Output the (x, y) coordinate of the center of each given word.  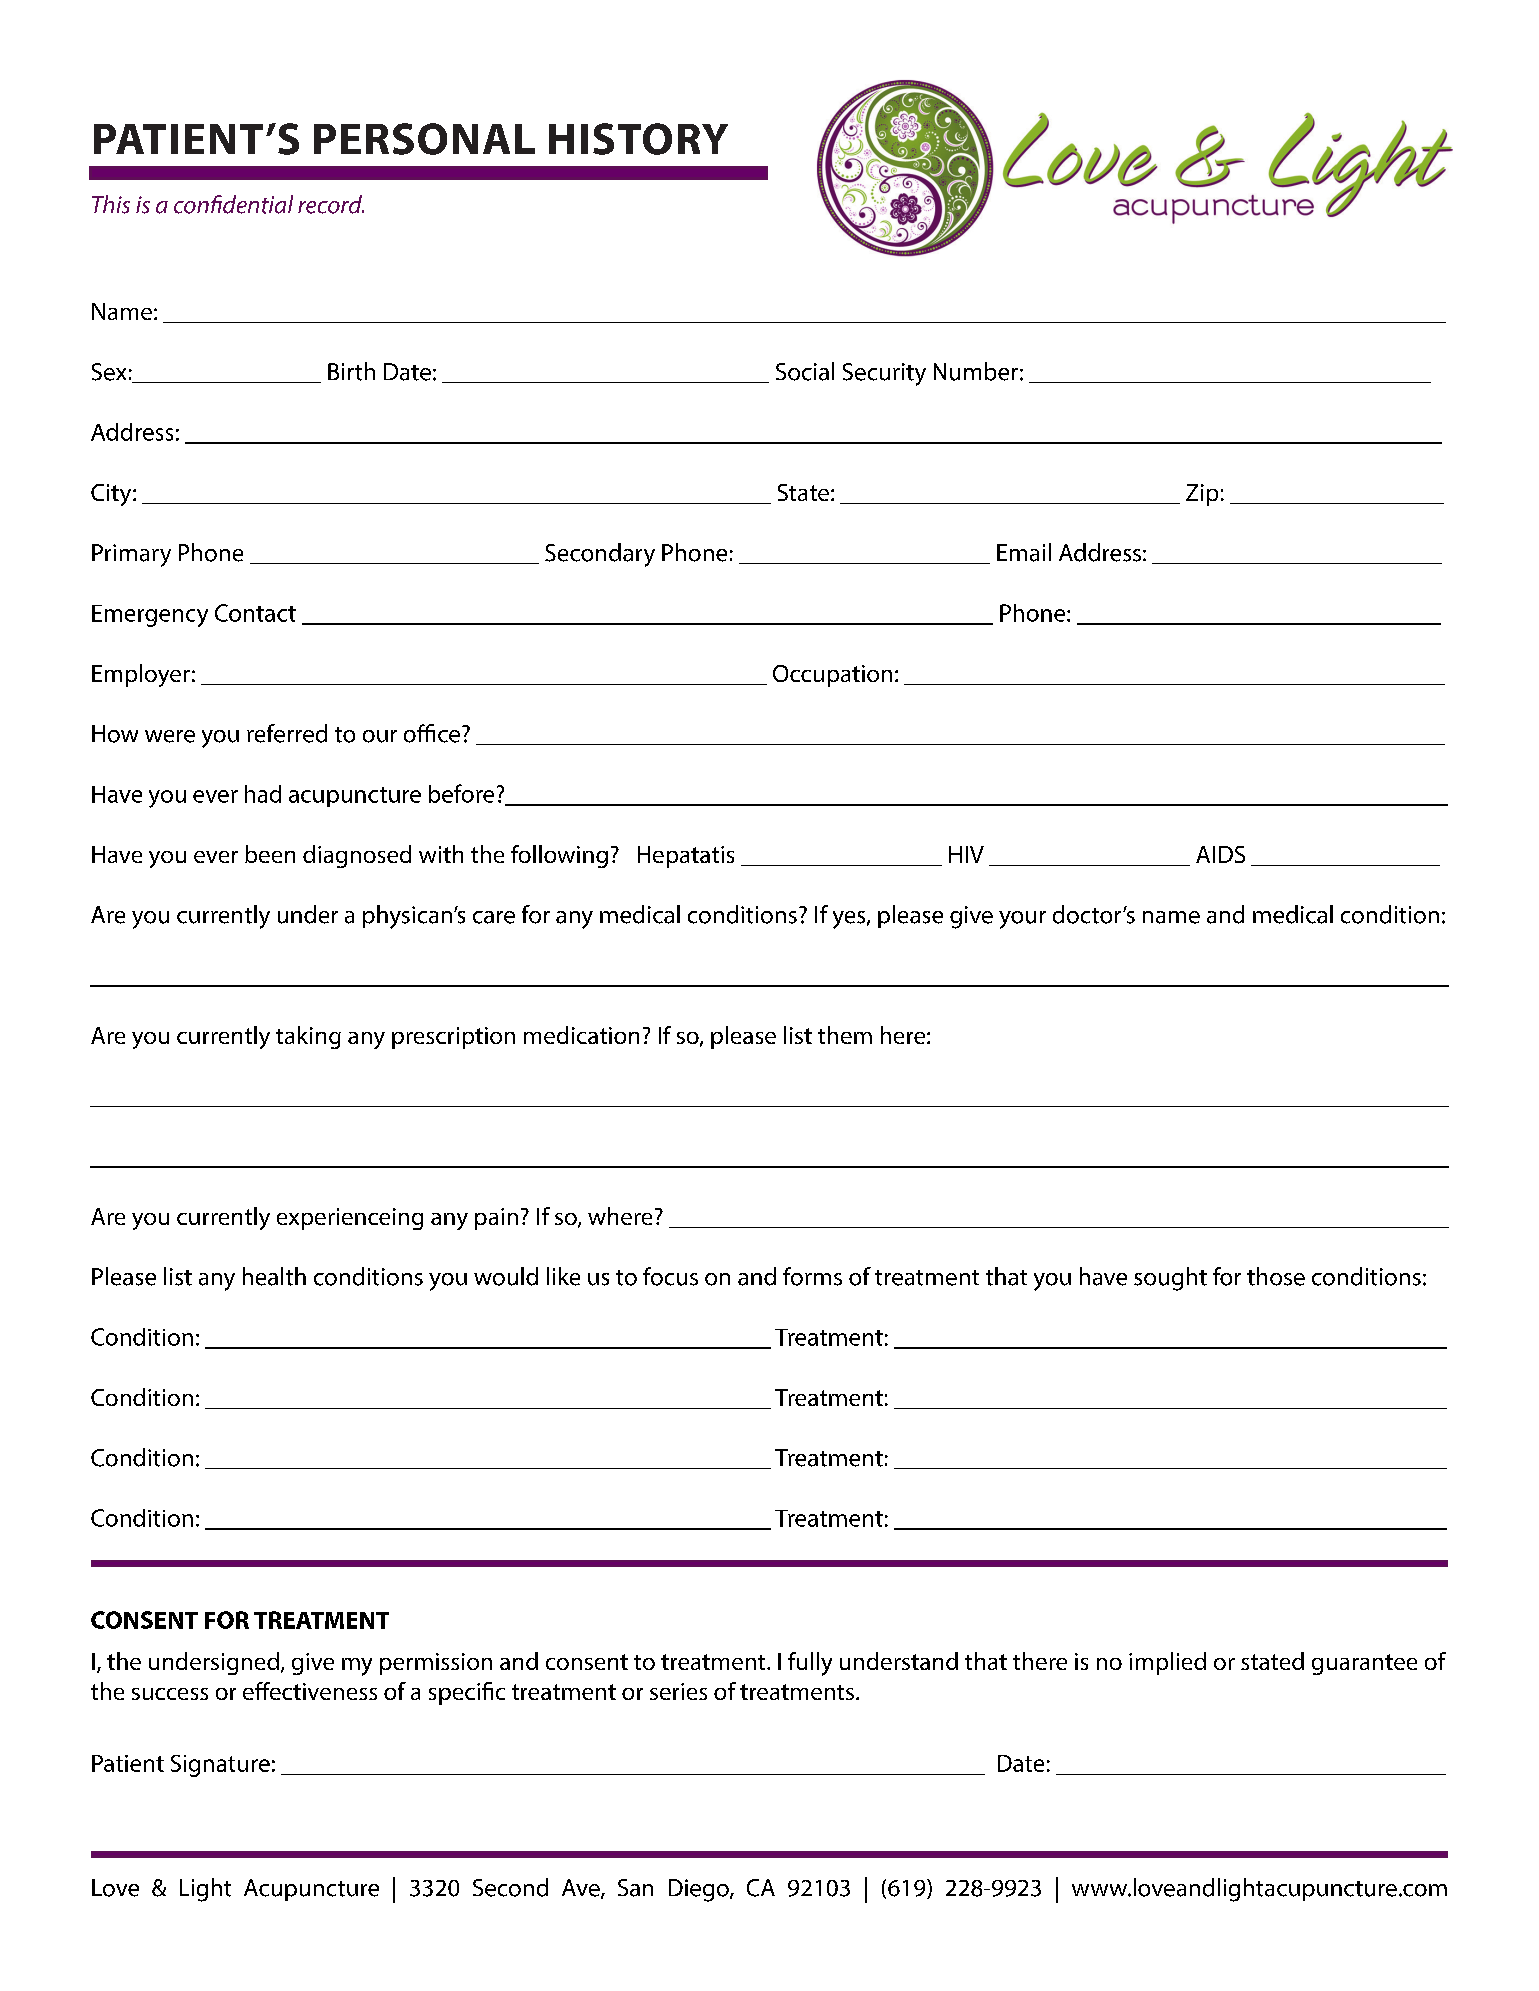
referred (287, 733)
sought (1170, 1279)
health (274, 1276)
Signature (220, 1766)
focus (670, 1276)
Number (976, 371)
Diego (700, 1890)
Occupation (832, 676)
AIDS (1220, 854)
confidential (233, 204)
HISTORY (638, 139)
